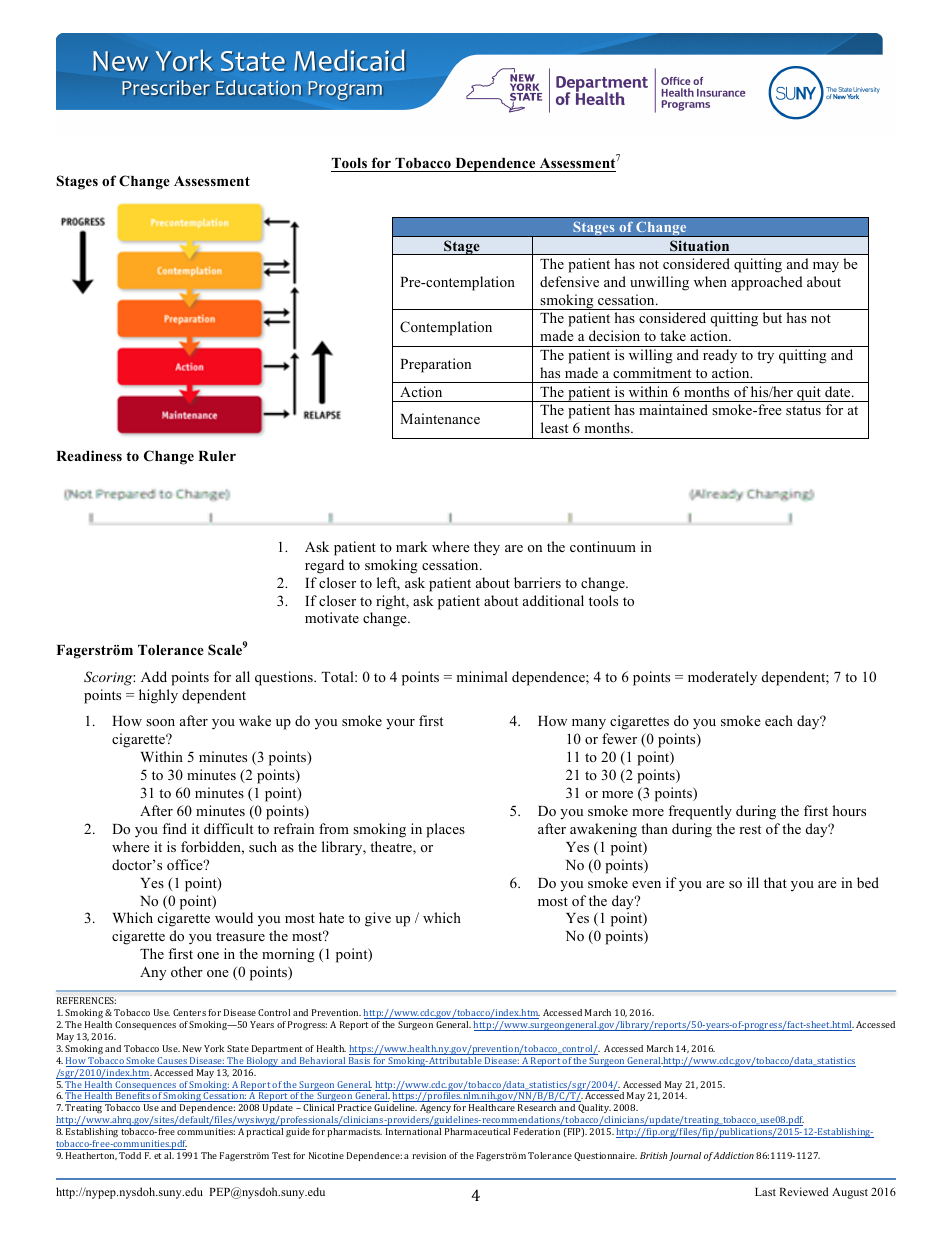  Describe the element at coordinates (400, 724) in the screenshot. I see `your` at that location.
